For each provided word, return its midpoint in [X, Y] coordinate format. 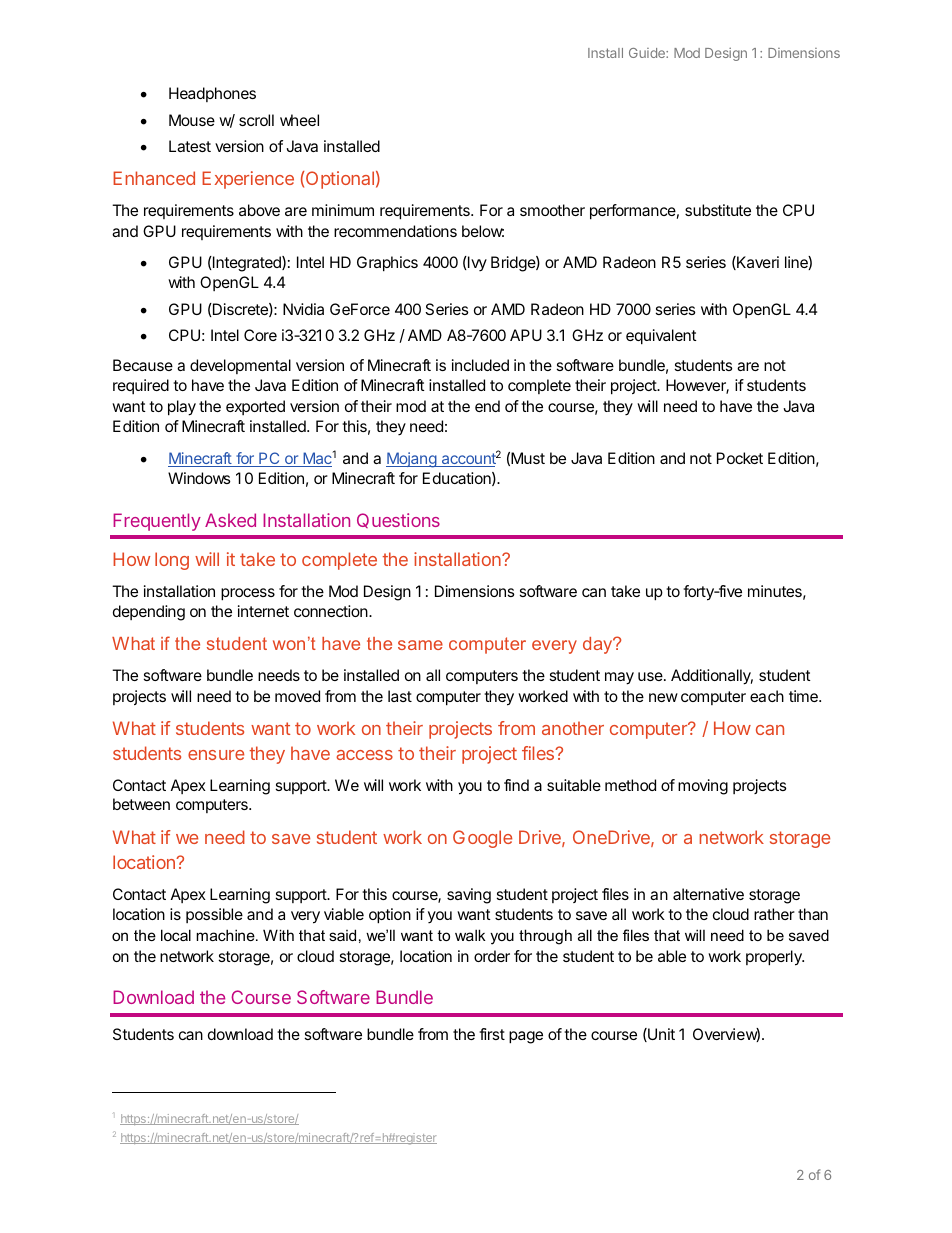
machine [226, 935]
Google [482, 839]
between [141, 804]
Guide [648, 53]
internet [263, 611]
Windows [199, 478]
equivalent [661, 337]
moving [703, 787]
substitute [718, 210]
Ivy [476, 264]
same [420, 645]
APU [526, 335]
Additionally [712, 677]
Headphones [212, 94]
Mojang [412, 460]
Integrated [247, 264]
